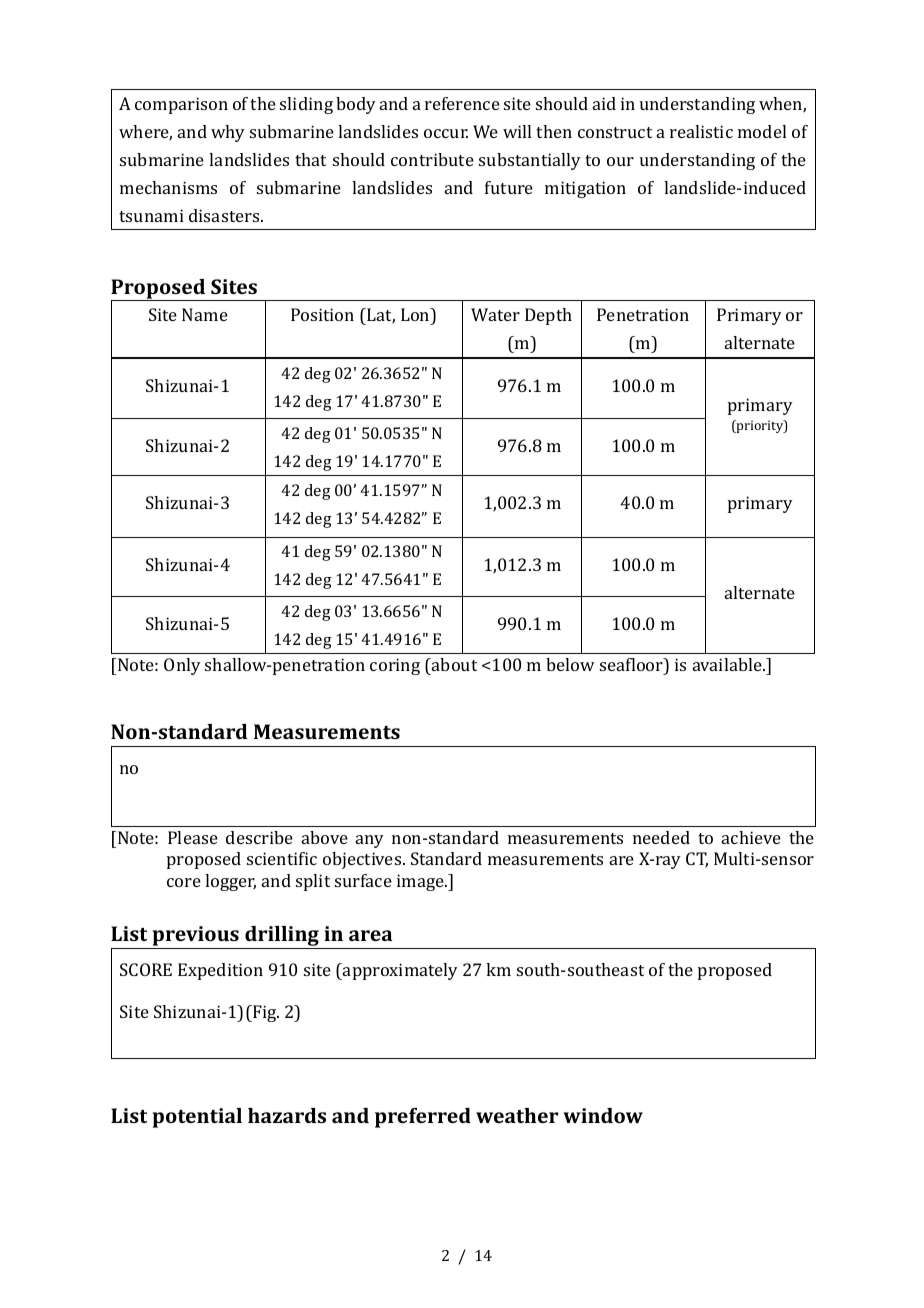 The height and width of the image is (1308, 924). Describe the element at coordinates (182, 666) in the image. I see `Only` at that location.
